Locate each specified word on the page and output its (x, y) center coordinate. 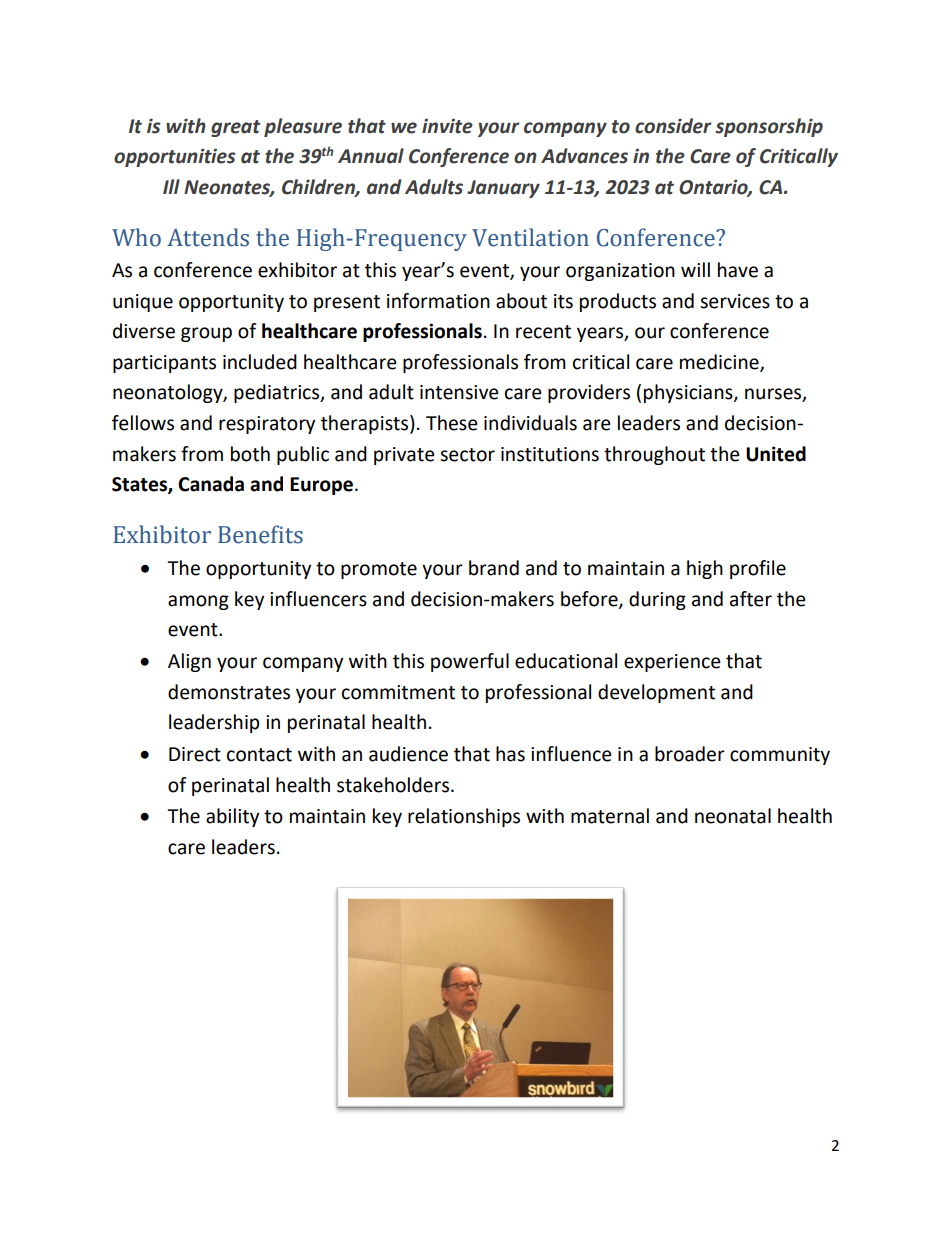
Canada (211, 484)
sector (467, 455)
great (235, 128)
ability (232, 817)
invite (447, 126)
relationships (464, 817)
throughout (654, 455)
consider (673, 126)
